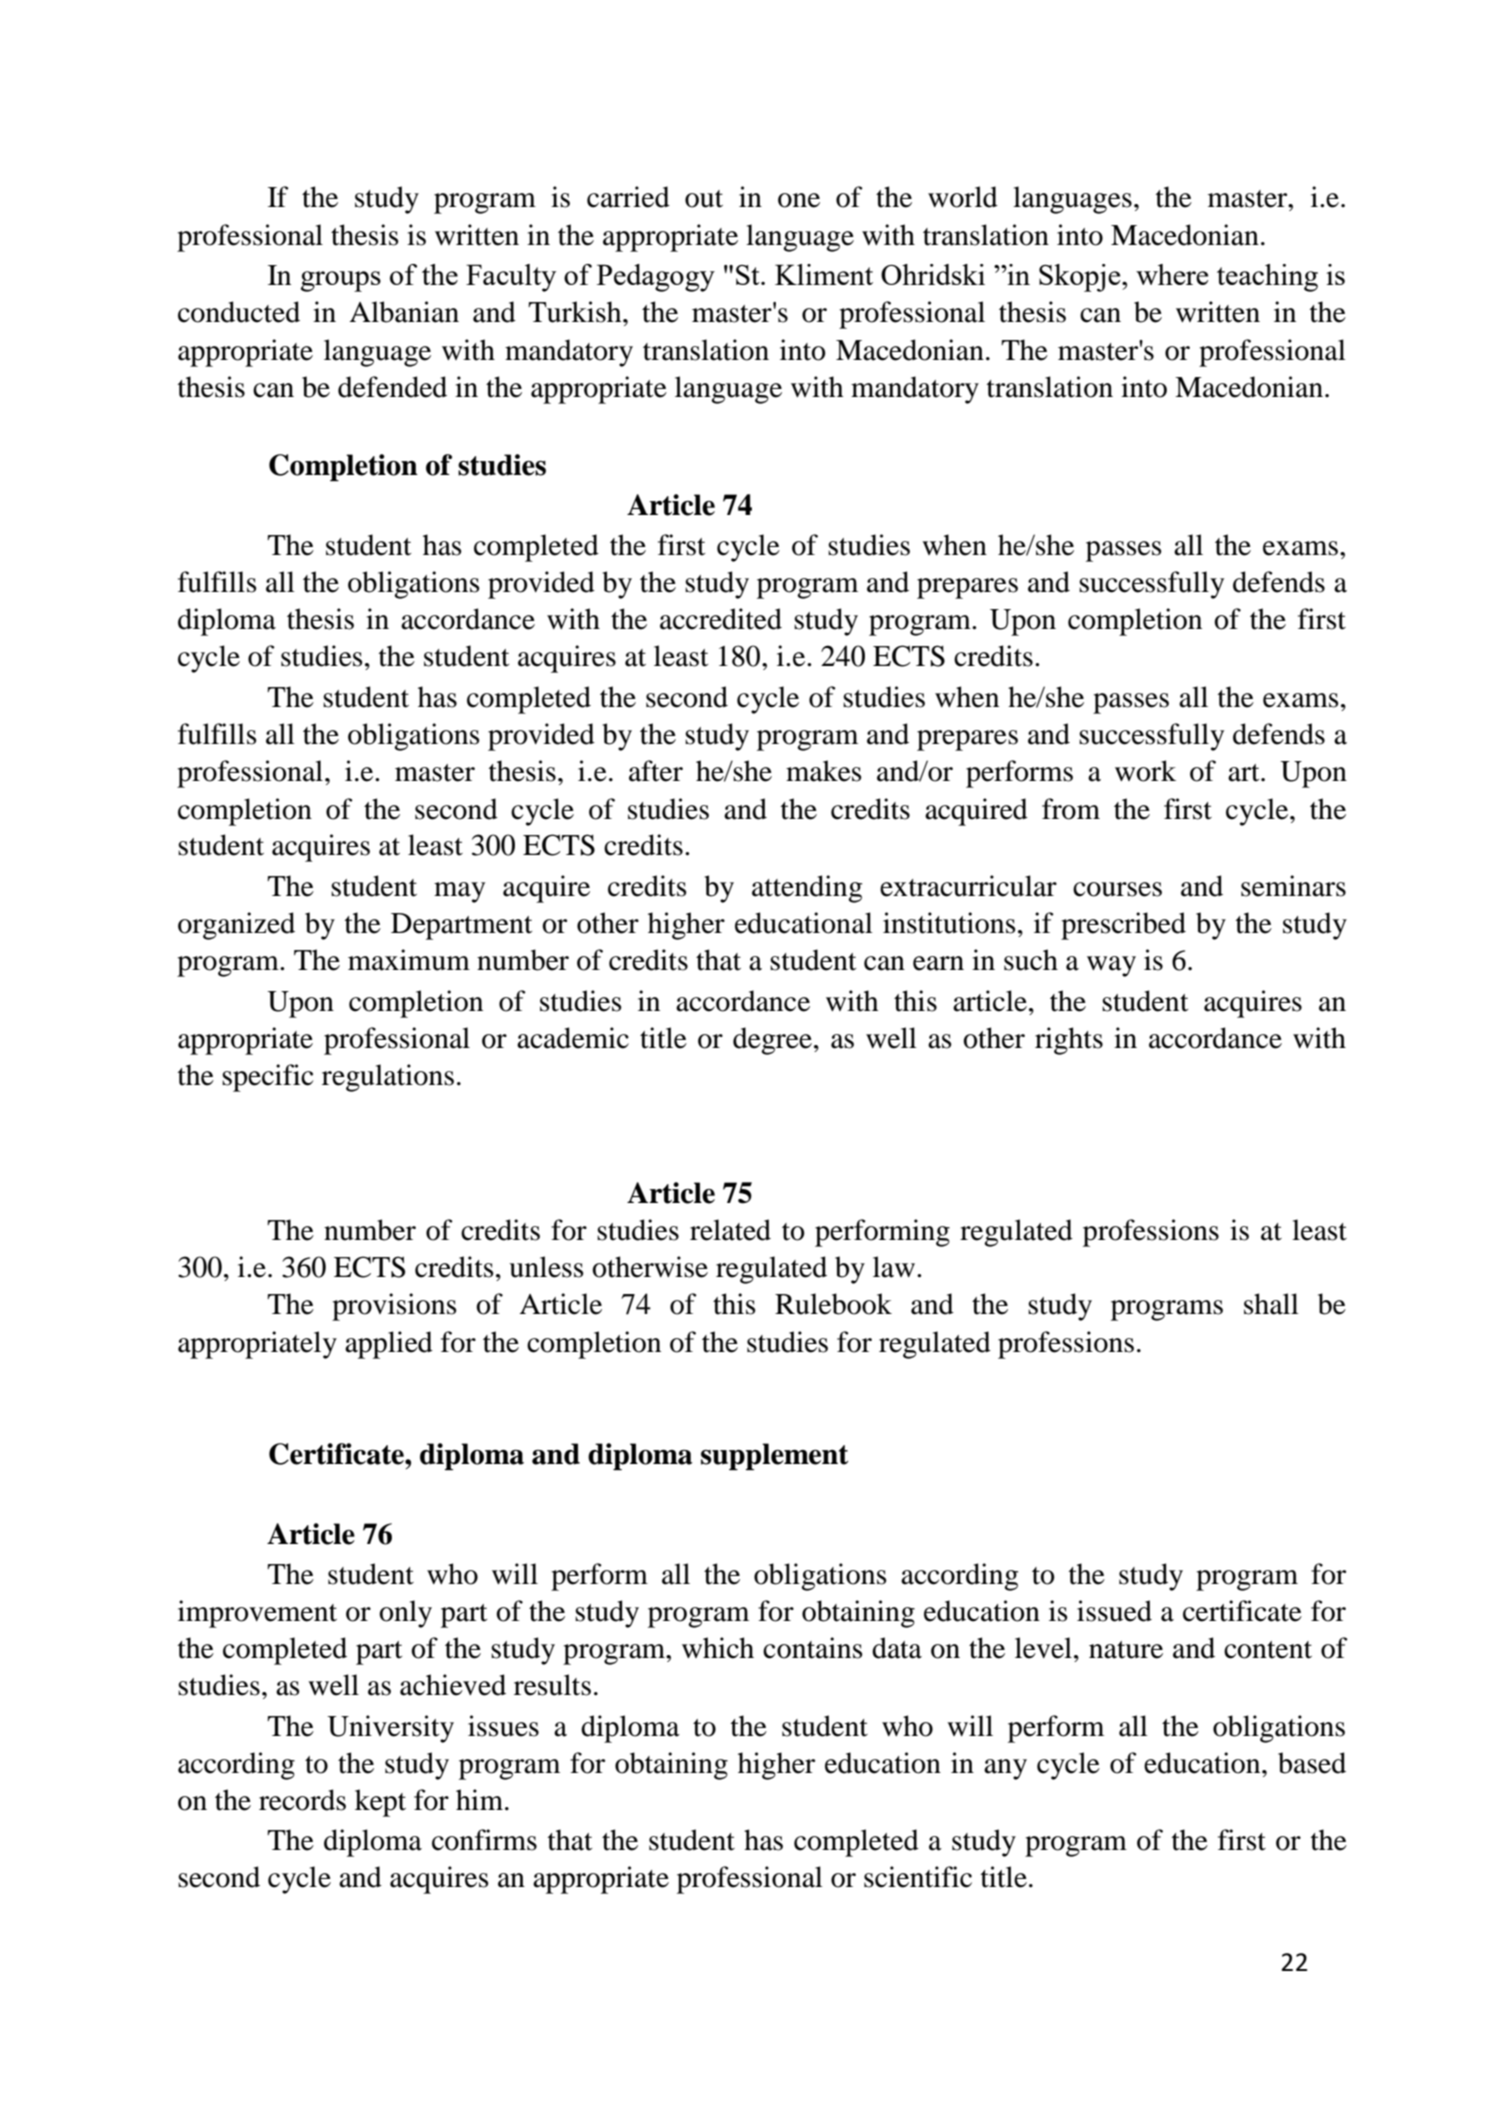  I want to click on groups, so click(341, 281).
